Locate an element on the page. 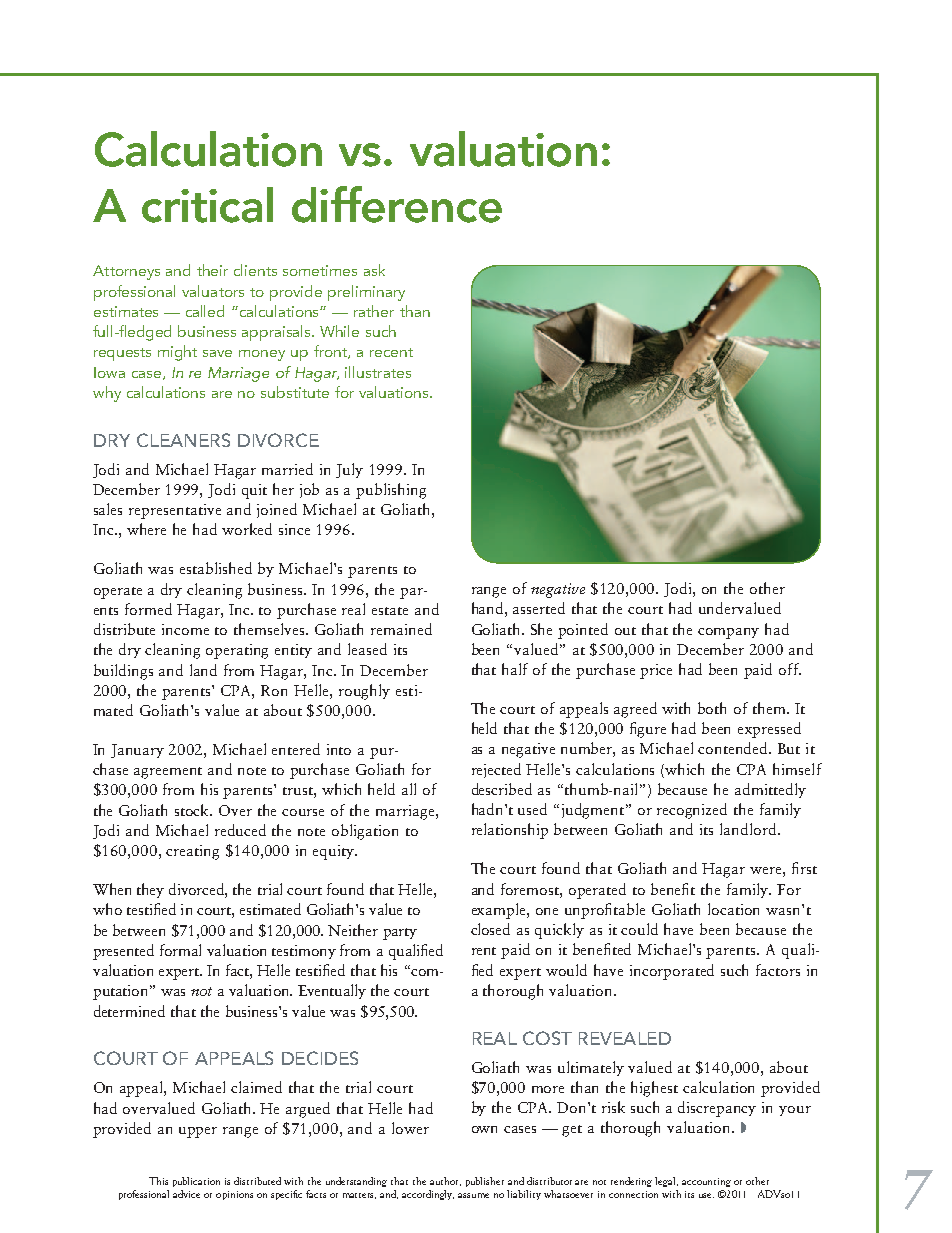 The width and height of the document is (952, 1233). recognized is located at coordinates (692, 811).
